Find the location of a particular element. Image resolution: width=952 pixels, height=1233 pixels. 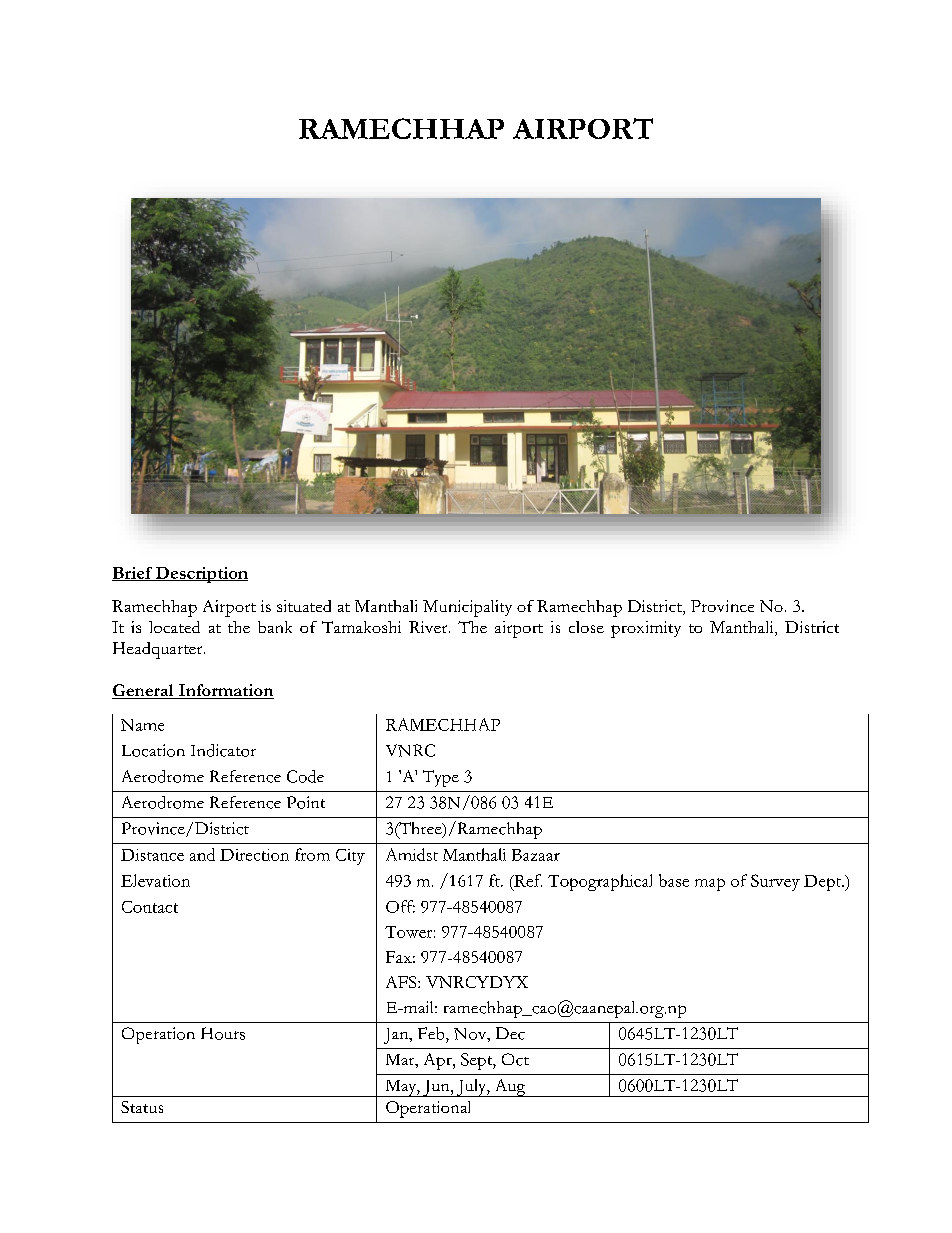

Contact is located at coordinates (150, 907).
